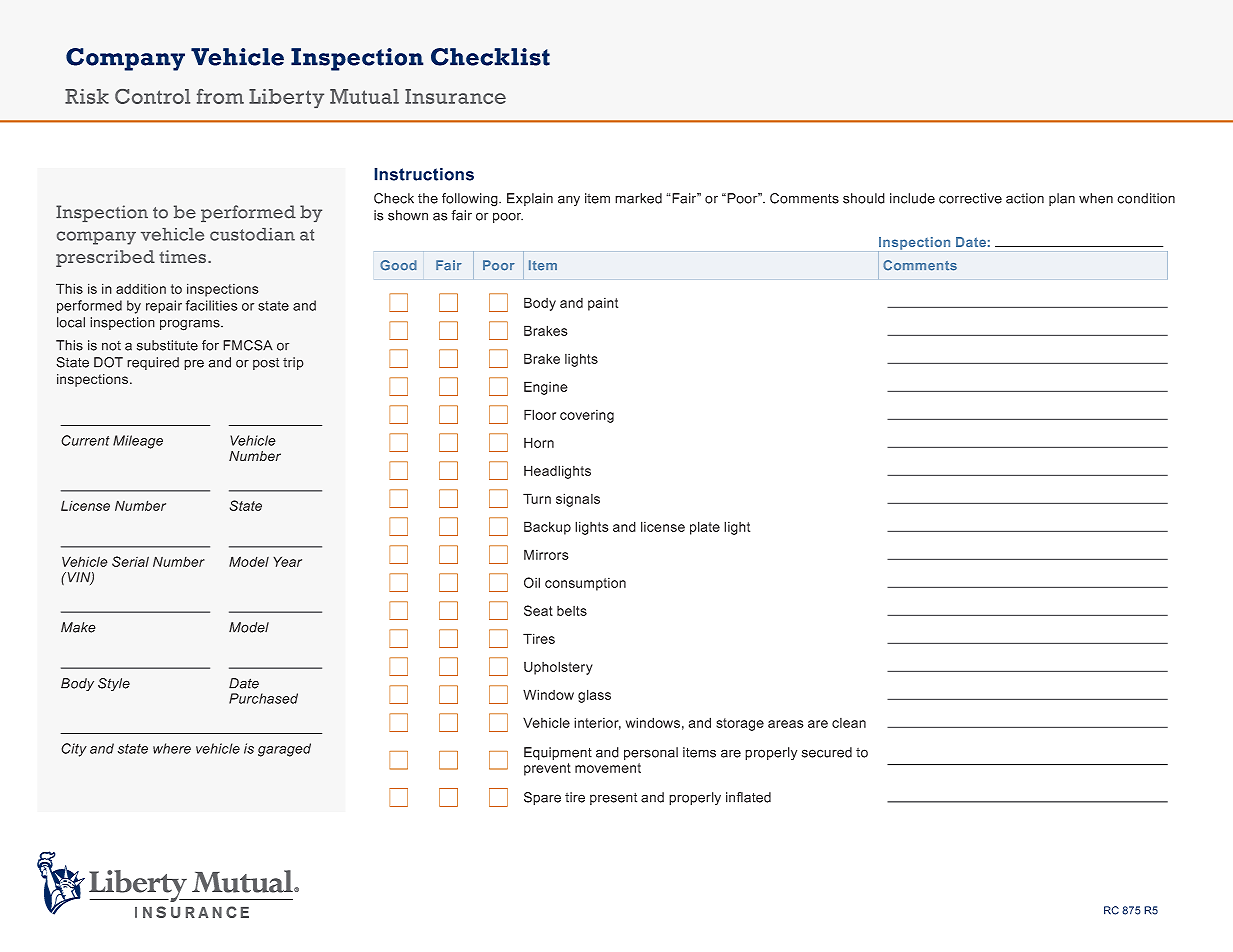 The image size is (1233, 952). I want to click on where, so click(172, 748).
